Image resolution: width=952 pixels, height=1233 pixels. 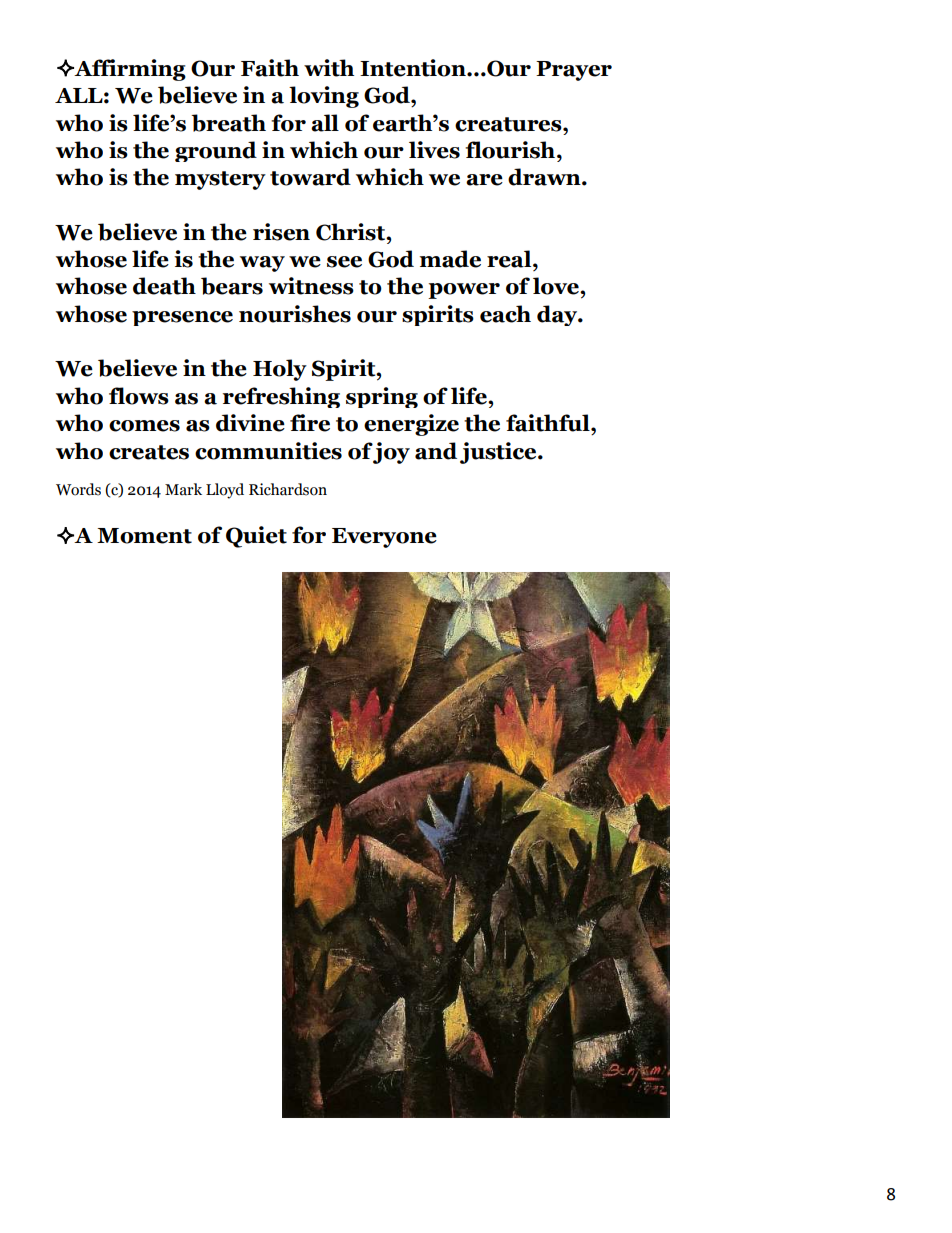 I want to click on each, so click(x=505, y=314).
